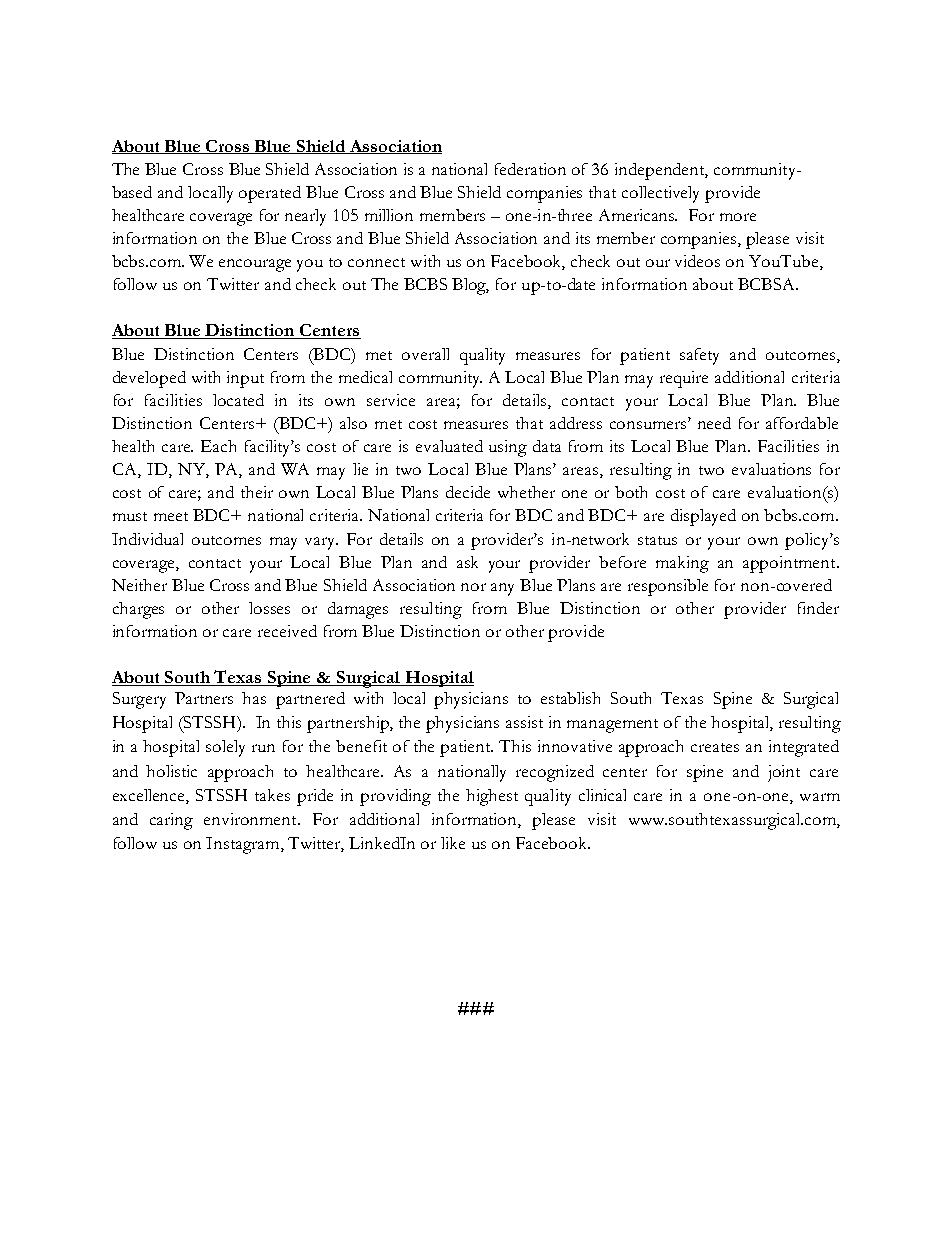  Describe the element at coordinates (251, 819) in the screenshot. I see `environment` at that location.
